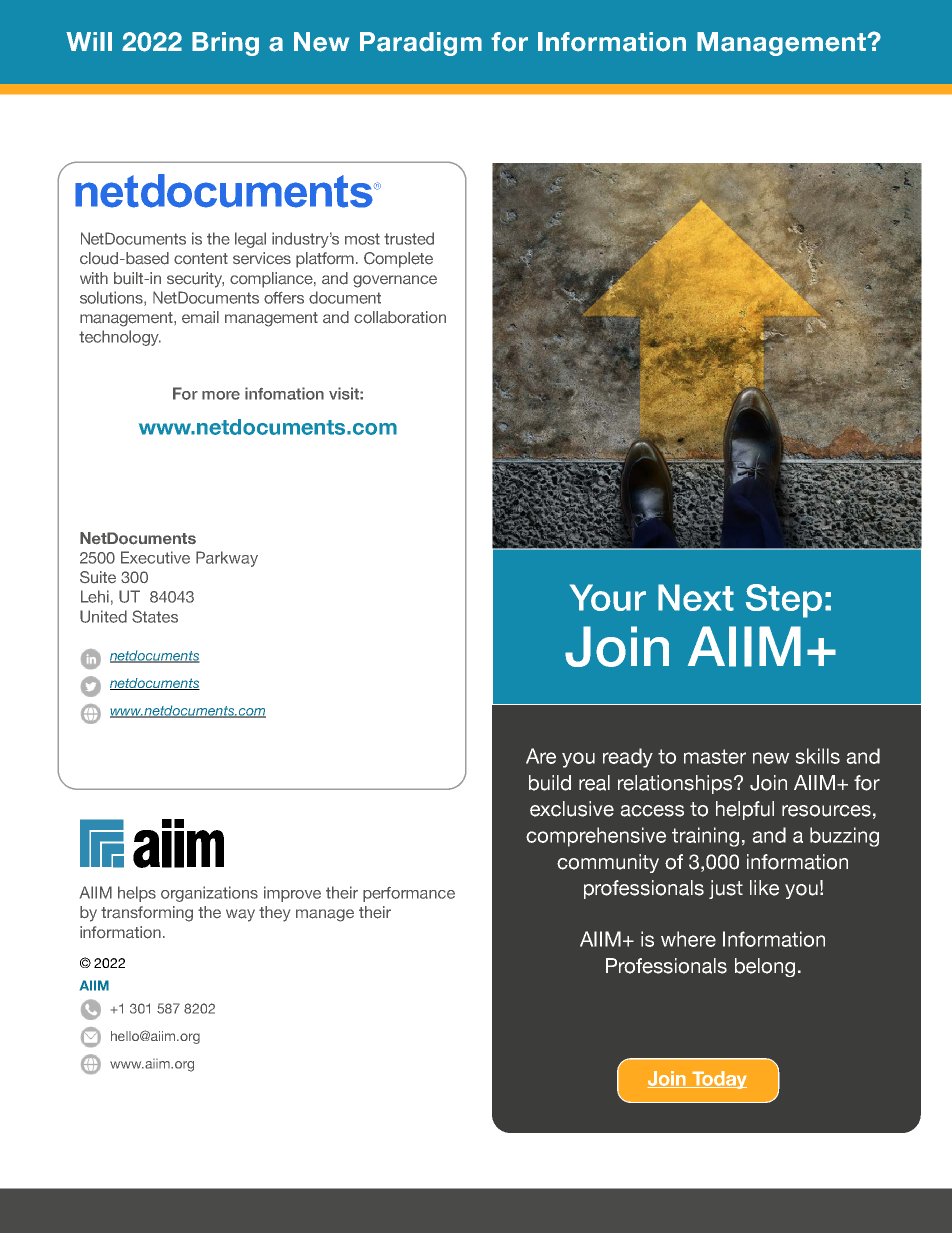  I want to click on Paradigm, so click(421, 44).
